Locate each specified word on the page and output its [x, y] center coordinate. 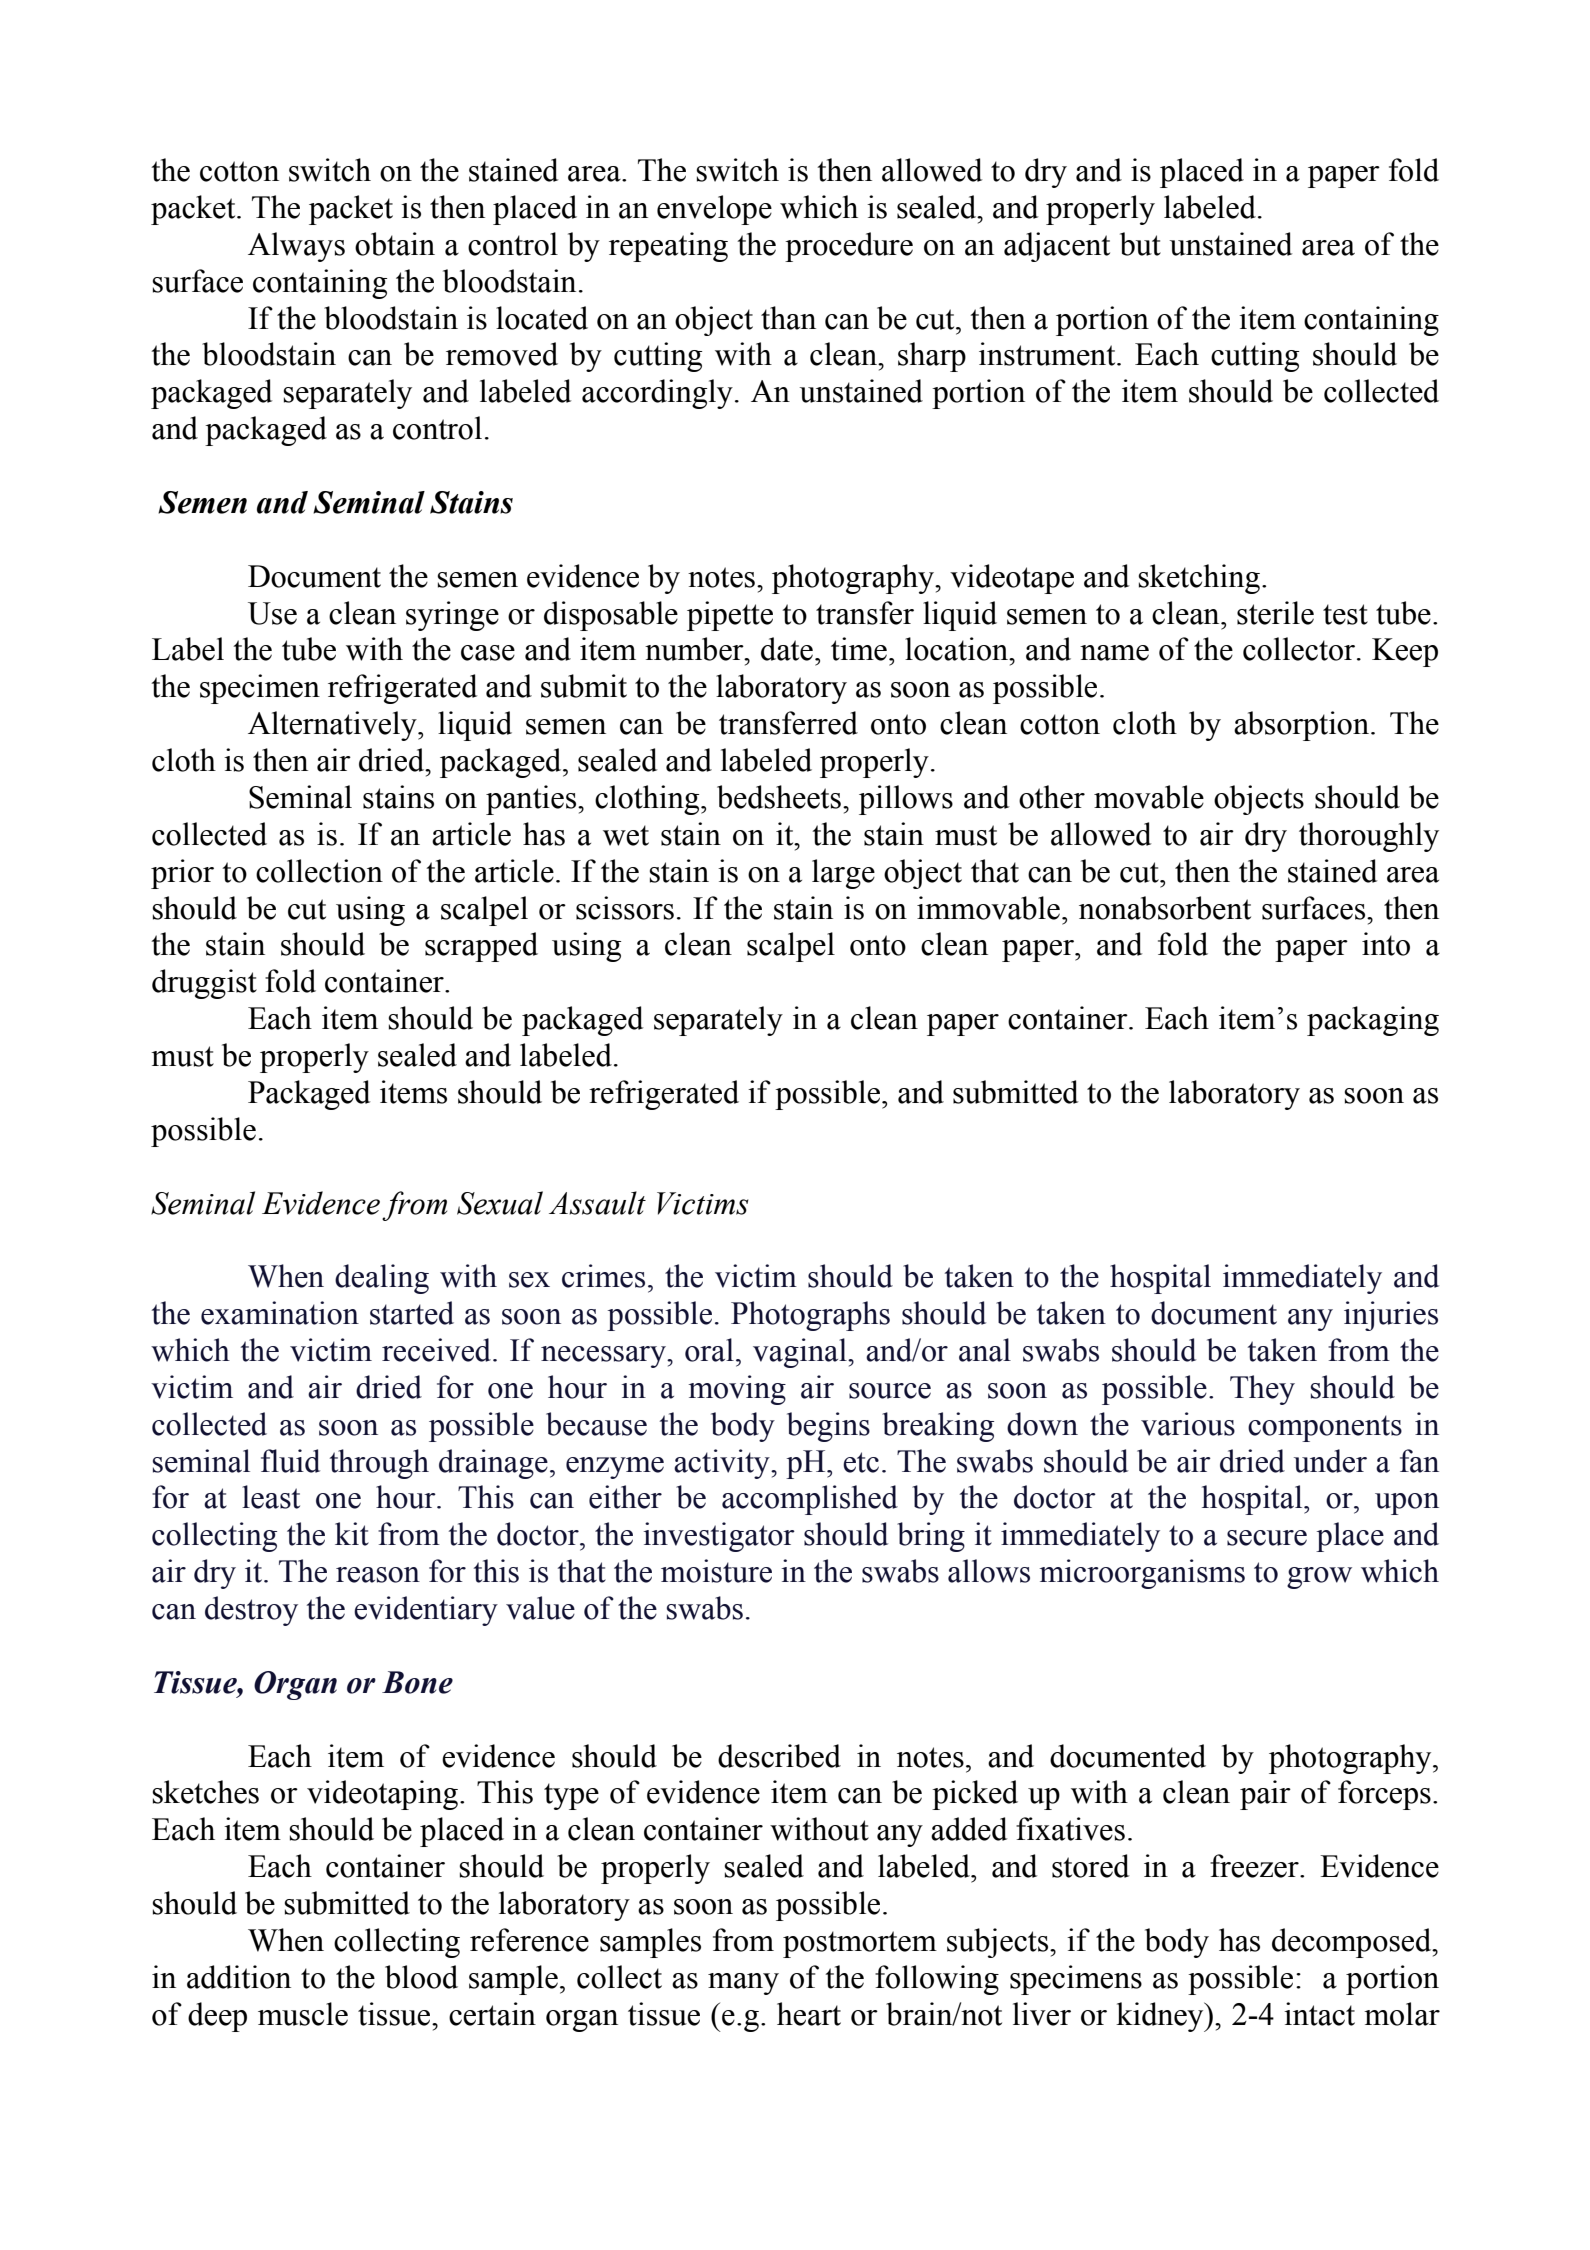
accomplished [810, 1500]
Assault [597, 1203]
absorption [1301, 726]
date [787, 649]
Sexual [500, 1203]
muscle [303, 2014]
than [788, 318]
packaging [1373, 1021]
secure [1267, 1538]
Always [296, 247]
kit [352, 1534]
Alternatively [333, 726]
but [1140, 244]
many [743, 1984]
